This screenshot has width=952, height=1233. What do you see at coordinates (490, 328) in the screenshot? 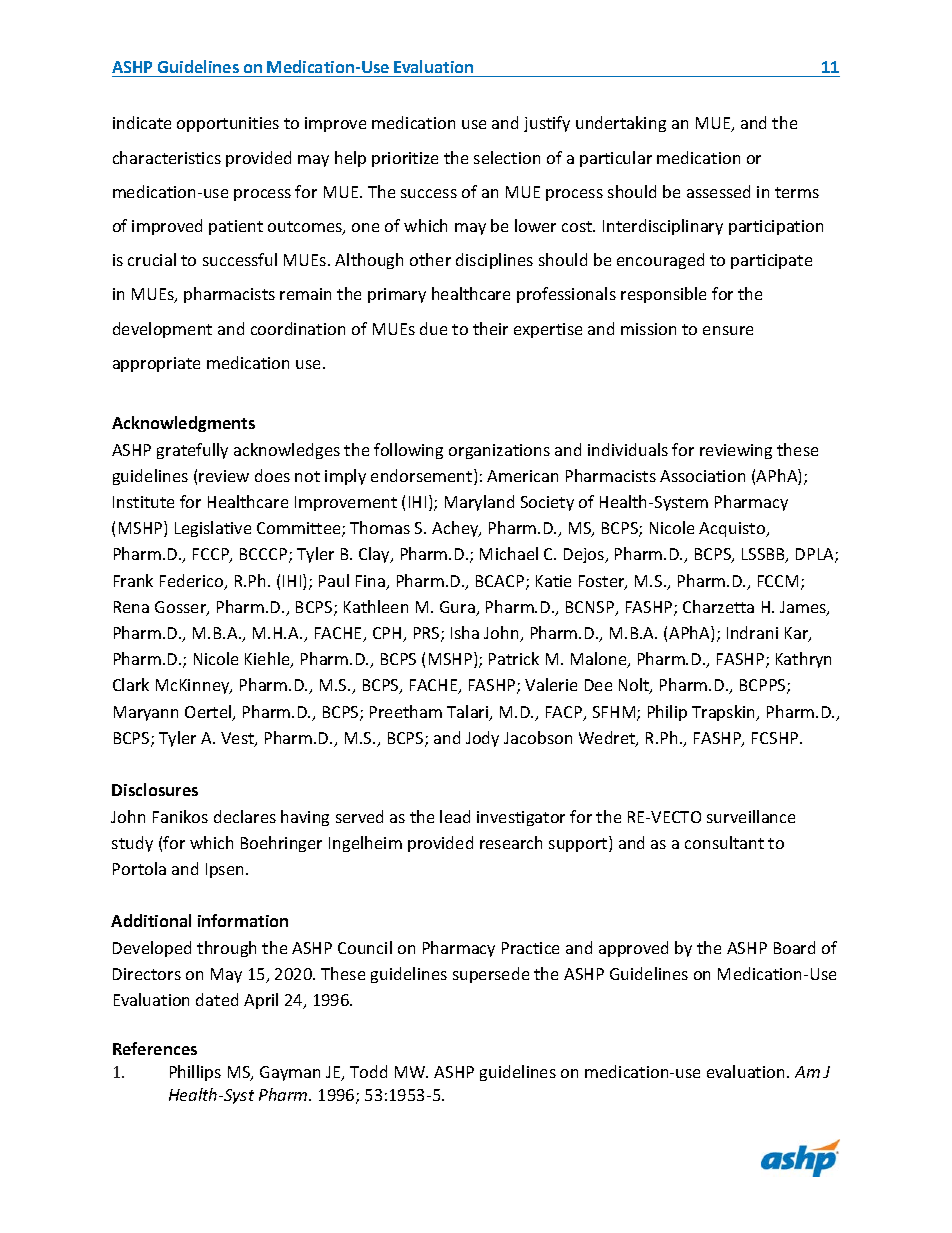
I see `their` at bounding box center [490, 328].
